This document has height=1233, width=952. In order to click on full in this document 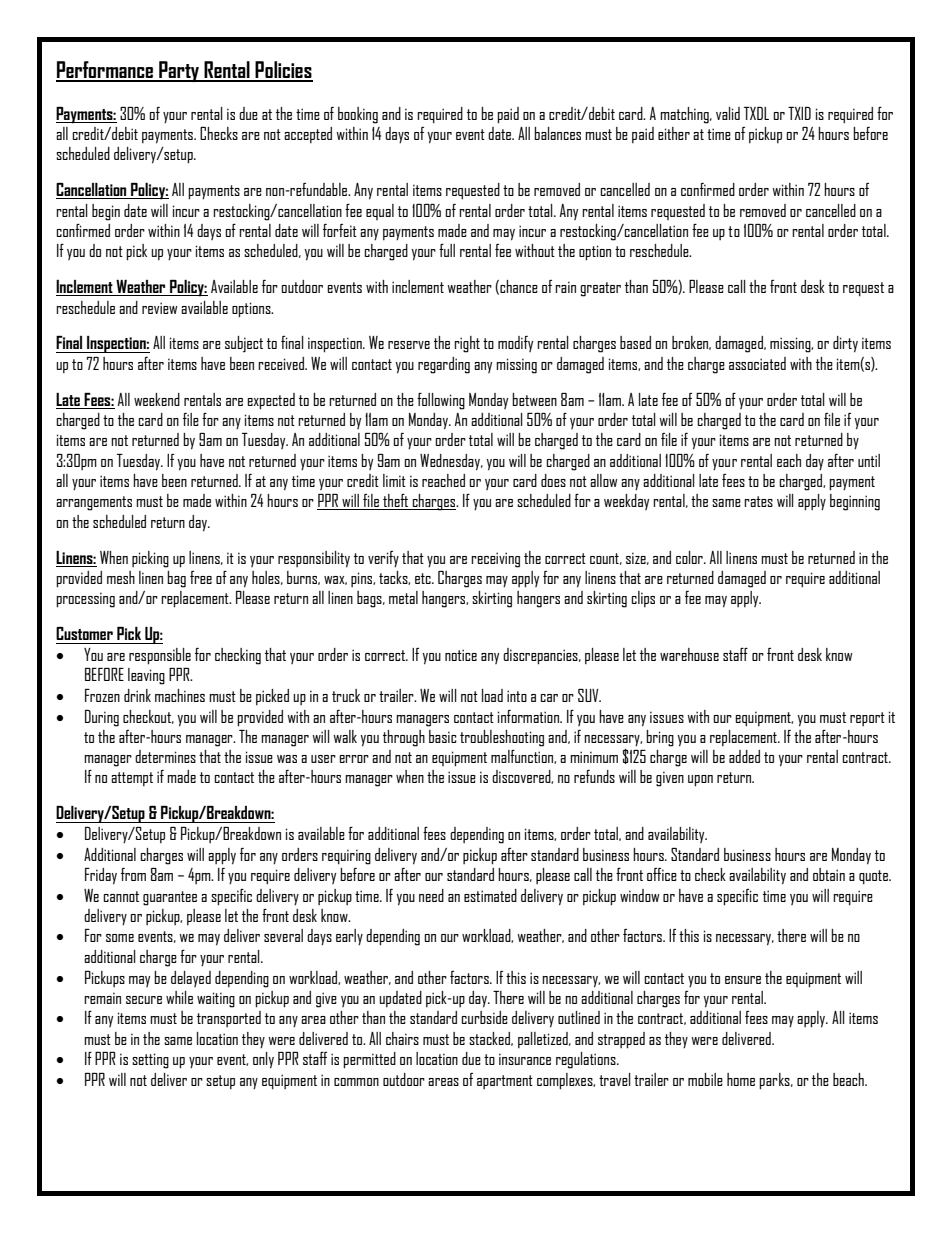, I will do `click(447, 250)`.
